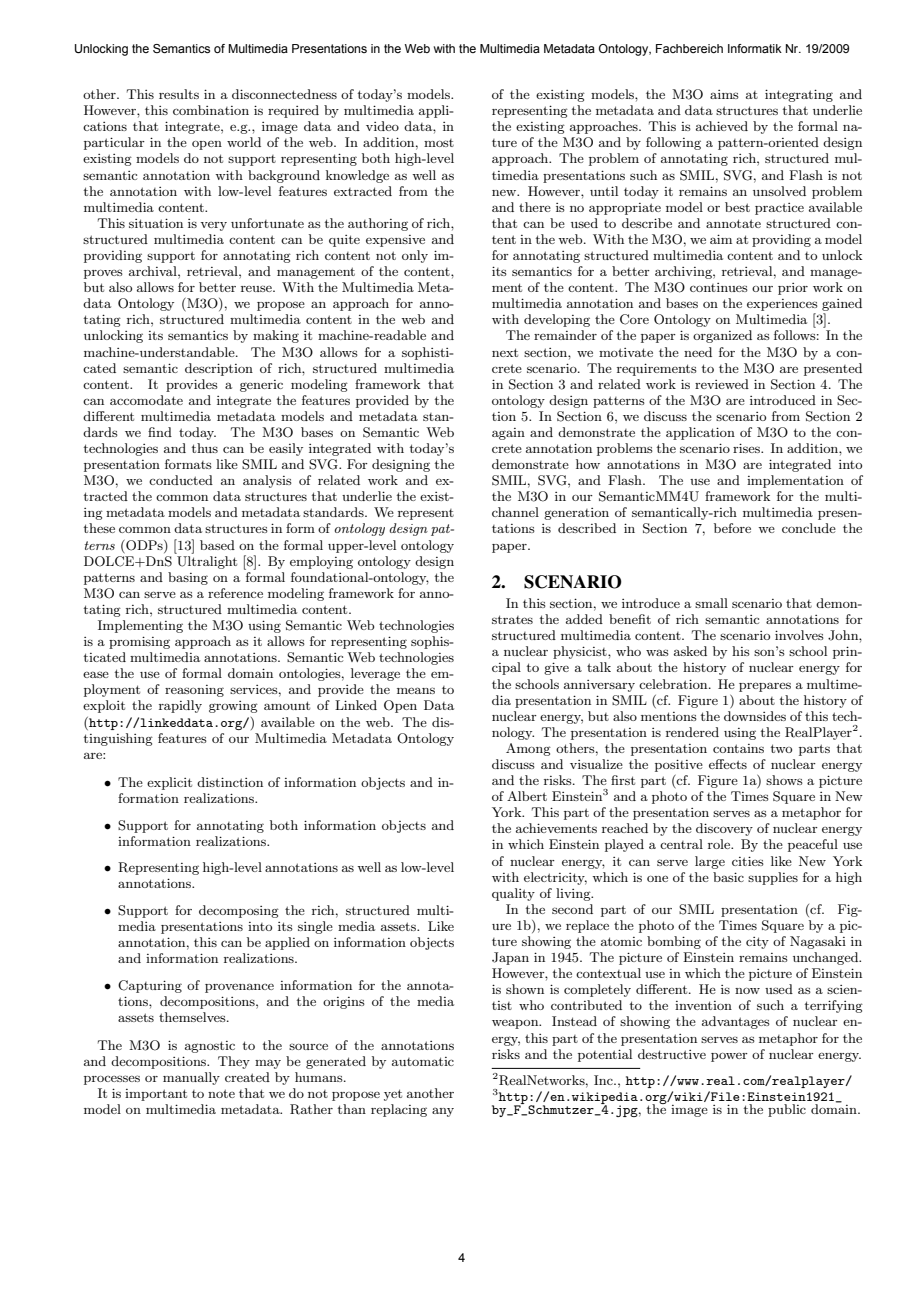 Image resolution: width=924 pixels, height=1308 pixels. I want to click on most, so click(439, 143).
